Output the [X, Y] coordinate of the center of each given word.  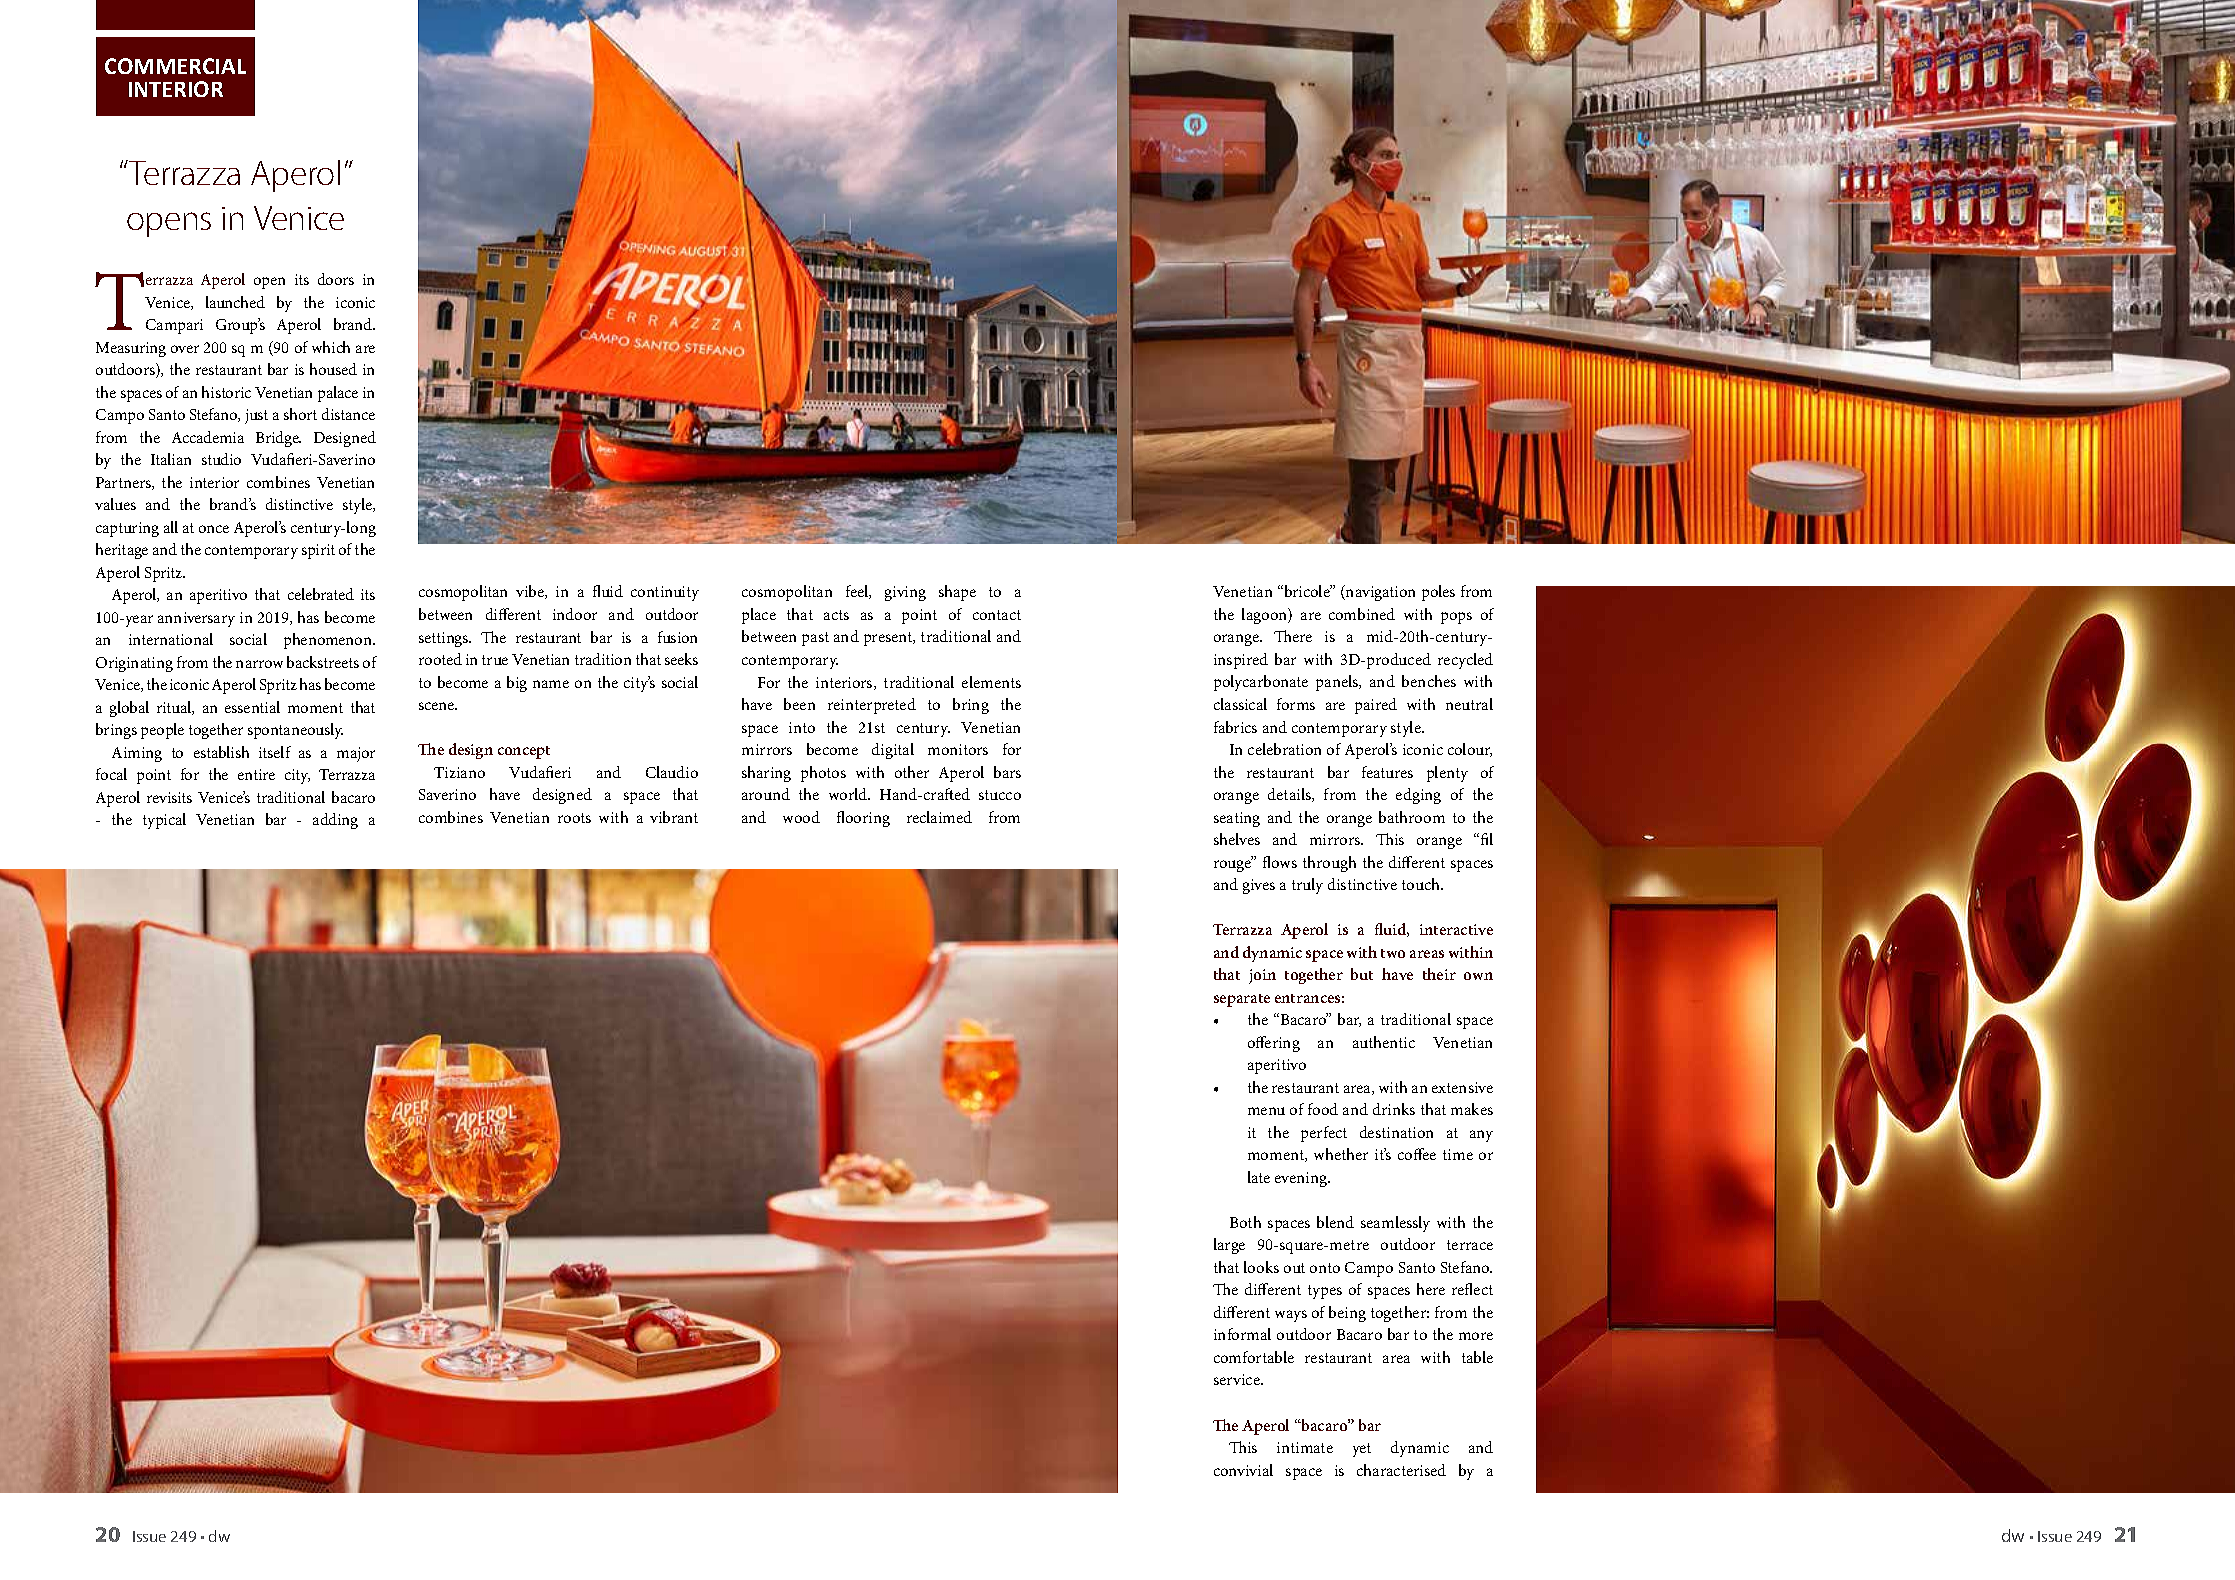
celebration [1284, 749]
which [331, 347]
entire [256, 774]
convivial [1243, 1470]
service [1238, 1379]
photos [823, 774]
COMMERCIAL [175, 66]
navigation [1379, 593]
